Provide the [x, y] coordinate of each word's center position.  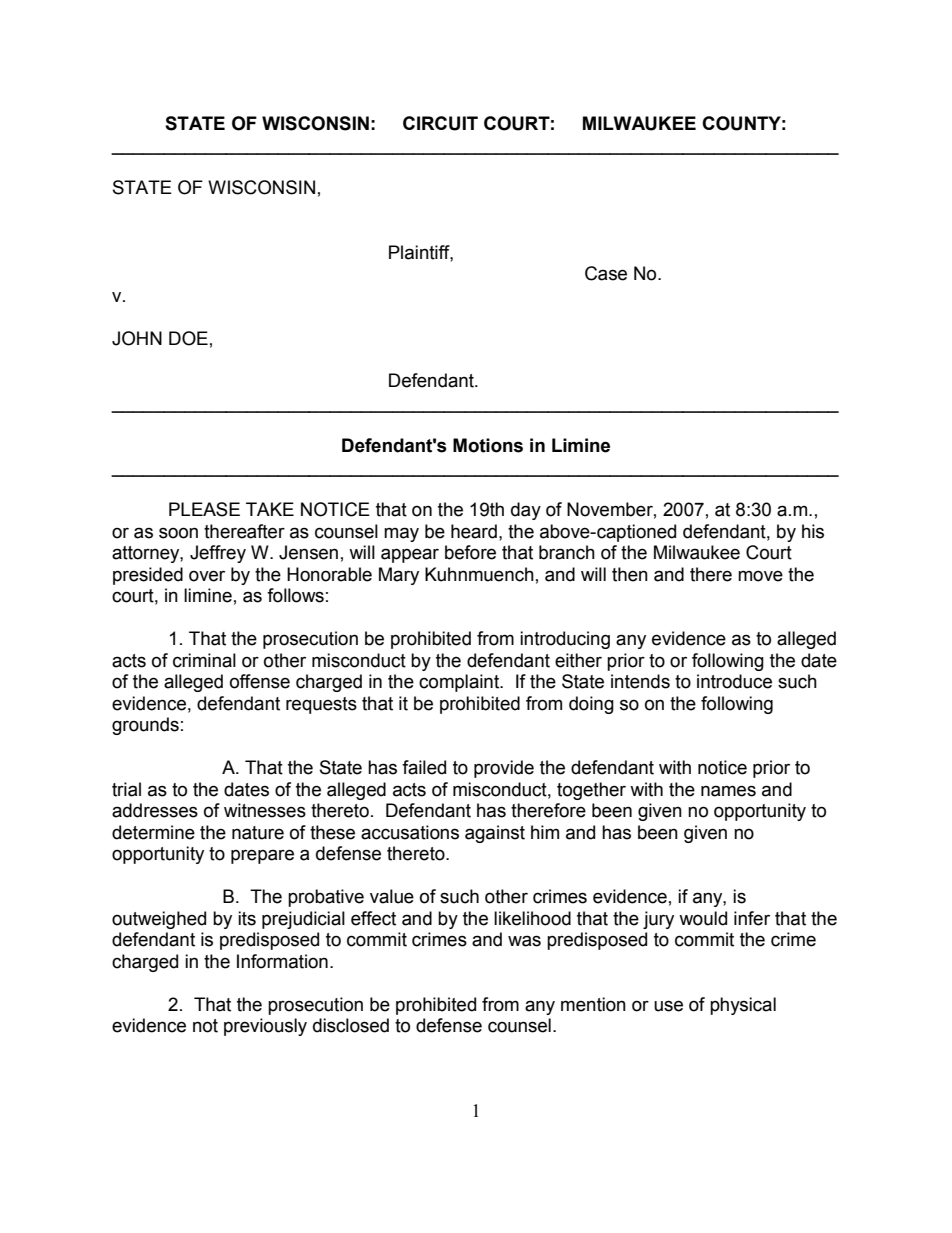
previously [265, 1027]
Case [606, 273]
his [813, 531]
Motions [488, 445]
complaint [460, 683]
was [524, 941]
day [526, 511]
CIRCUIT [440, 123]
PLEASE [204, 509]
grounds [145, 726]
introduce [734, 681]
